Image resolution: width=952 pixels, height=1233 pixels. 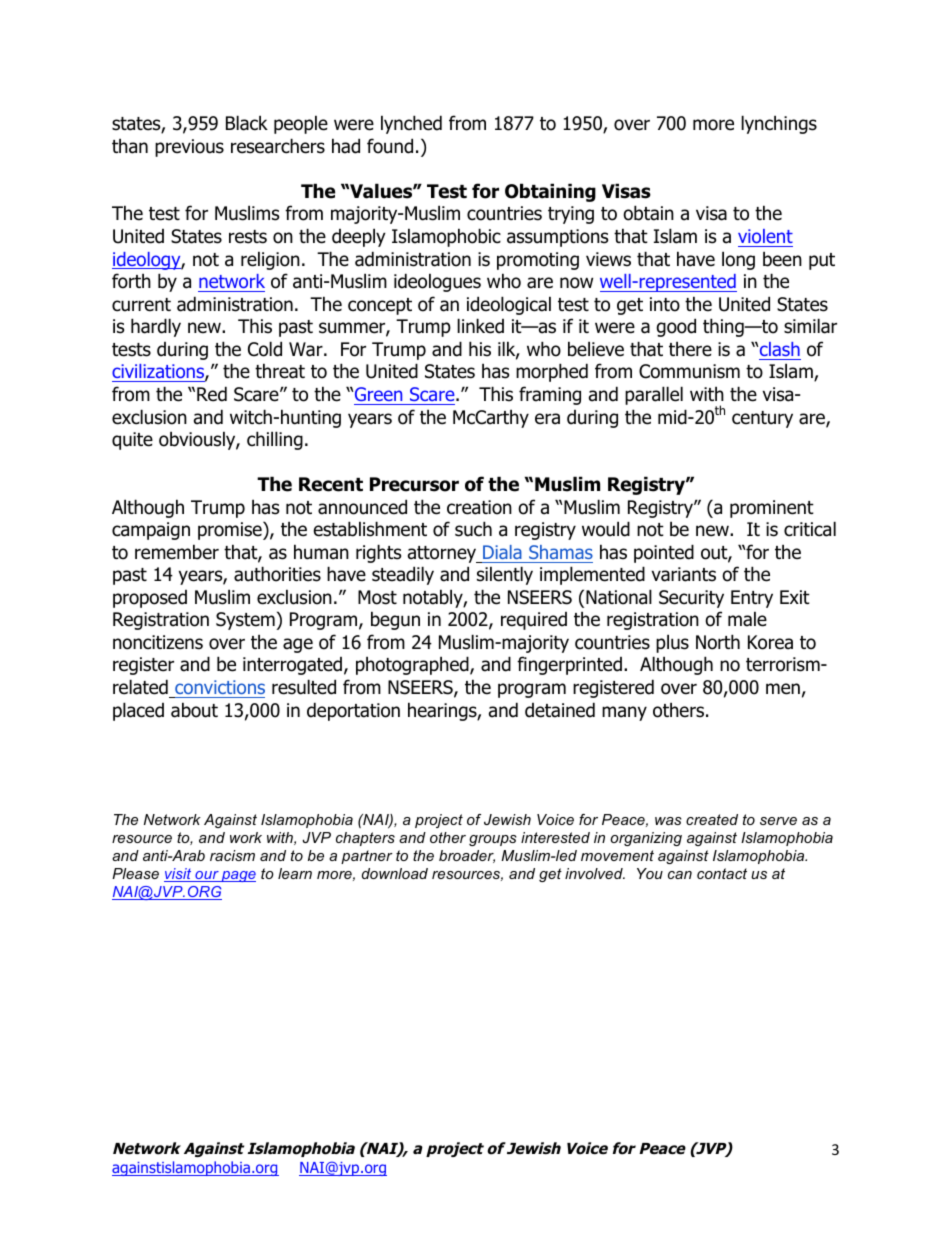 What do you see at coordinates (280, 371) in the document?
I see `threat` at bounding box center [280, 371].
